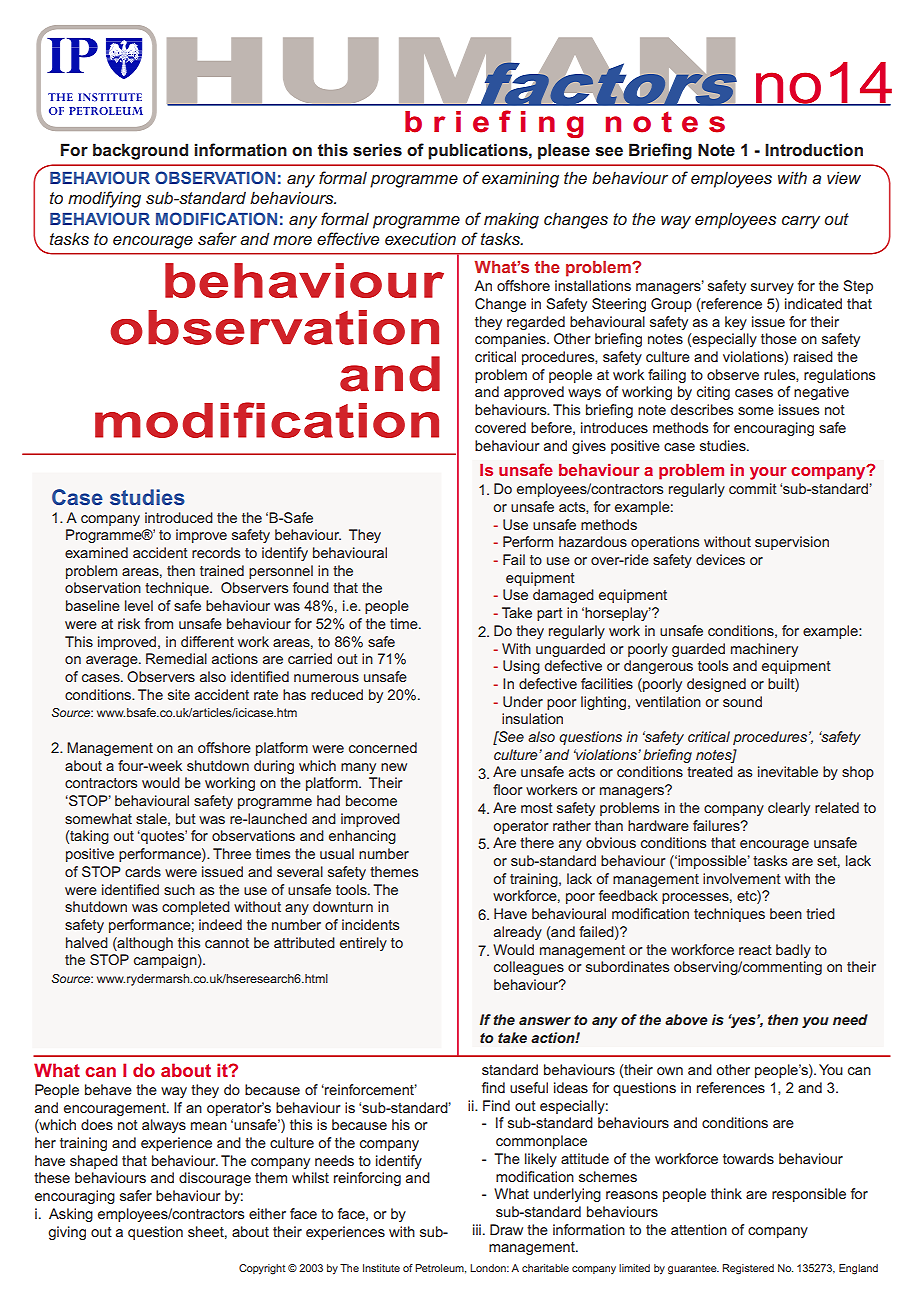 This screenshot has height=1308, width=924. I want to click on background, so click(140, 151).
